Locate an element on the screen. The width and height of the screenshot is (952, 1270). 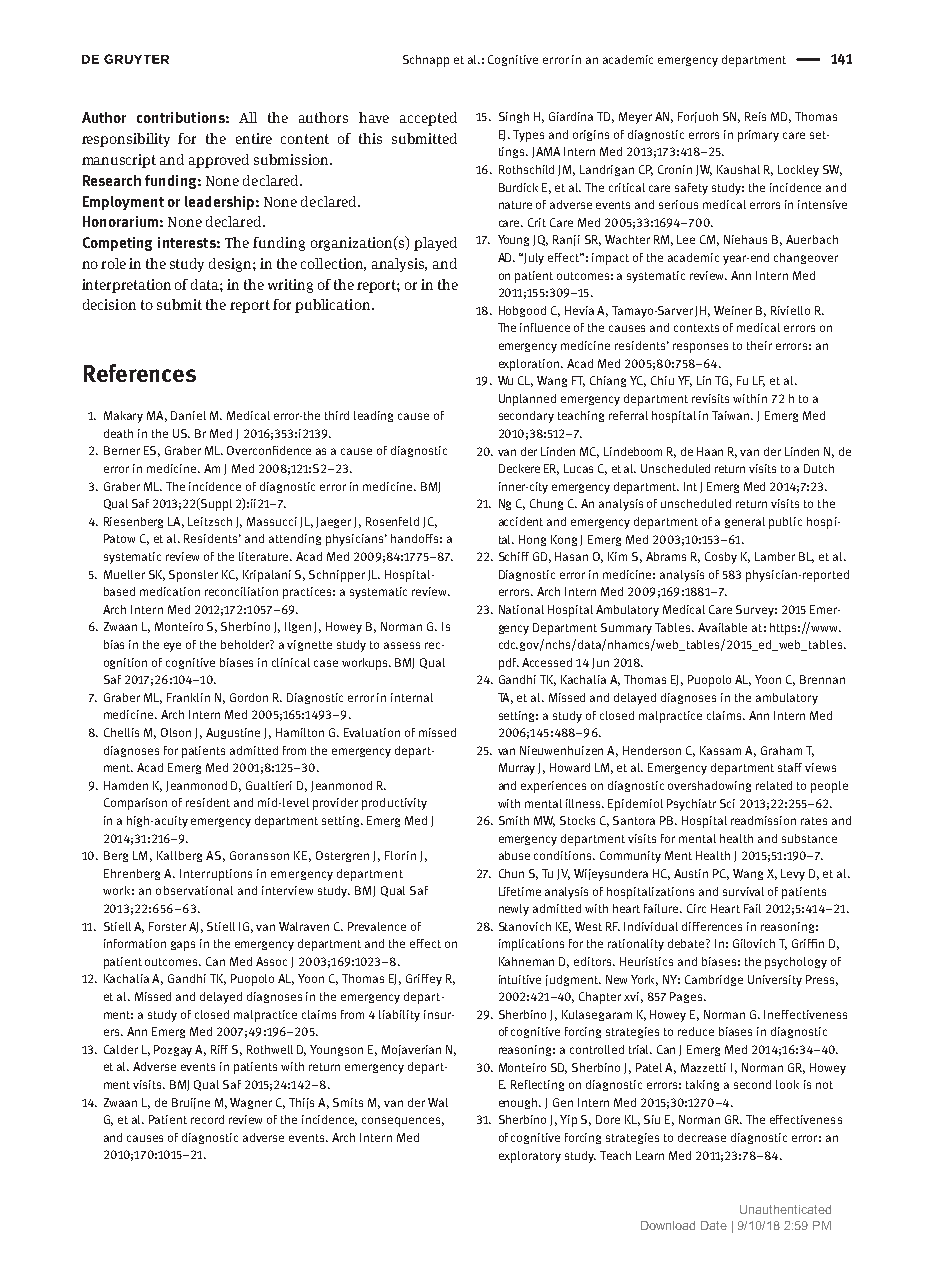
pdf is located at coordinates (509, 664).
